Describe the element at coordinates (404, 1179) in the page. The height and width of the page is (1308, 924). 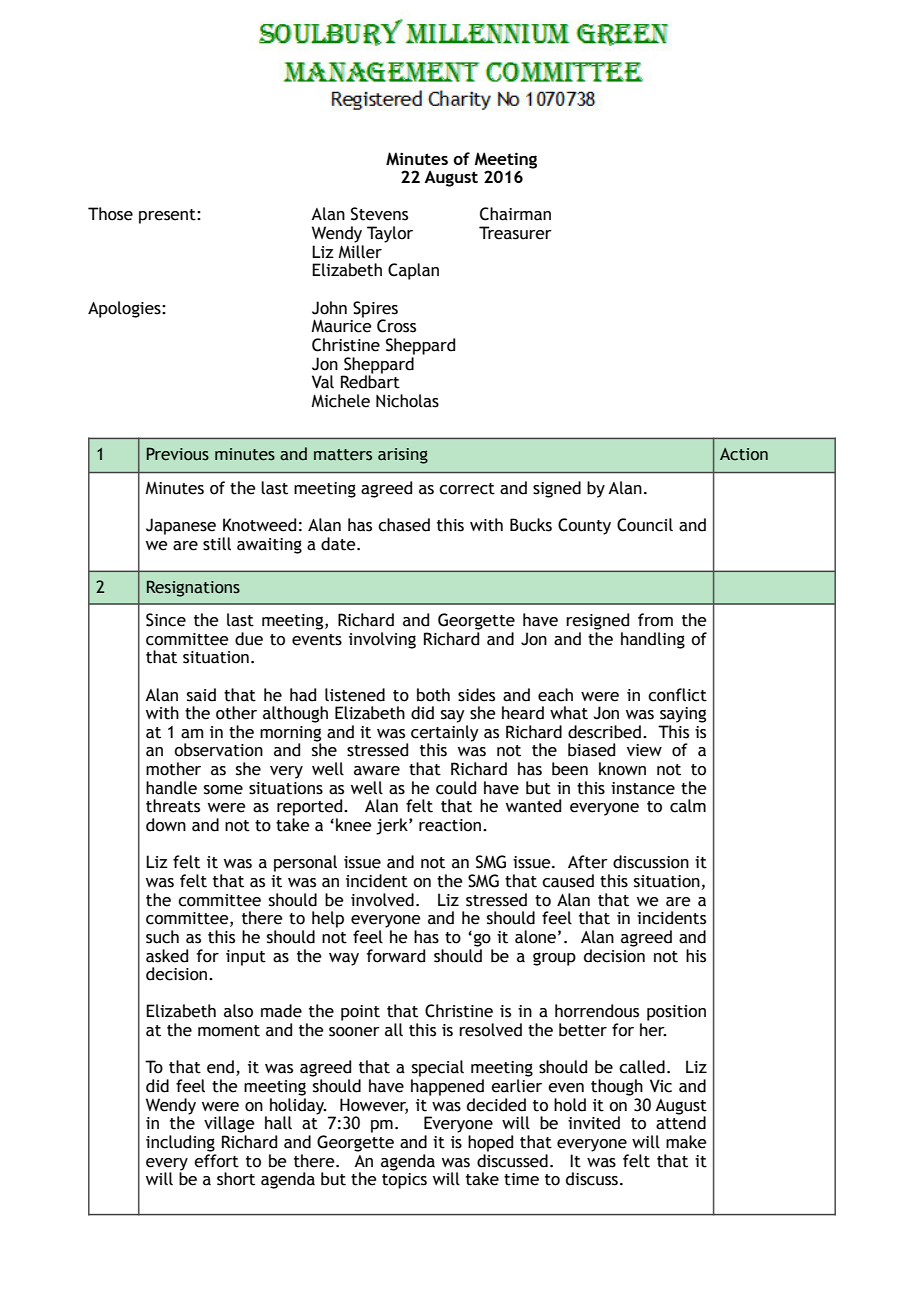
I see `topics` at that location.
